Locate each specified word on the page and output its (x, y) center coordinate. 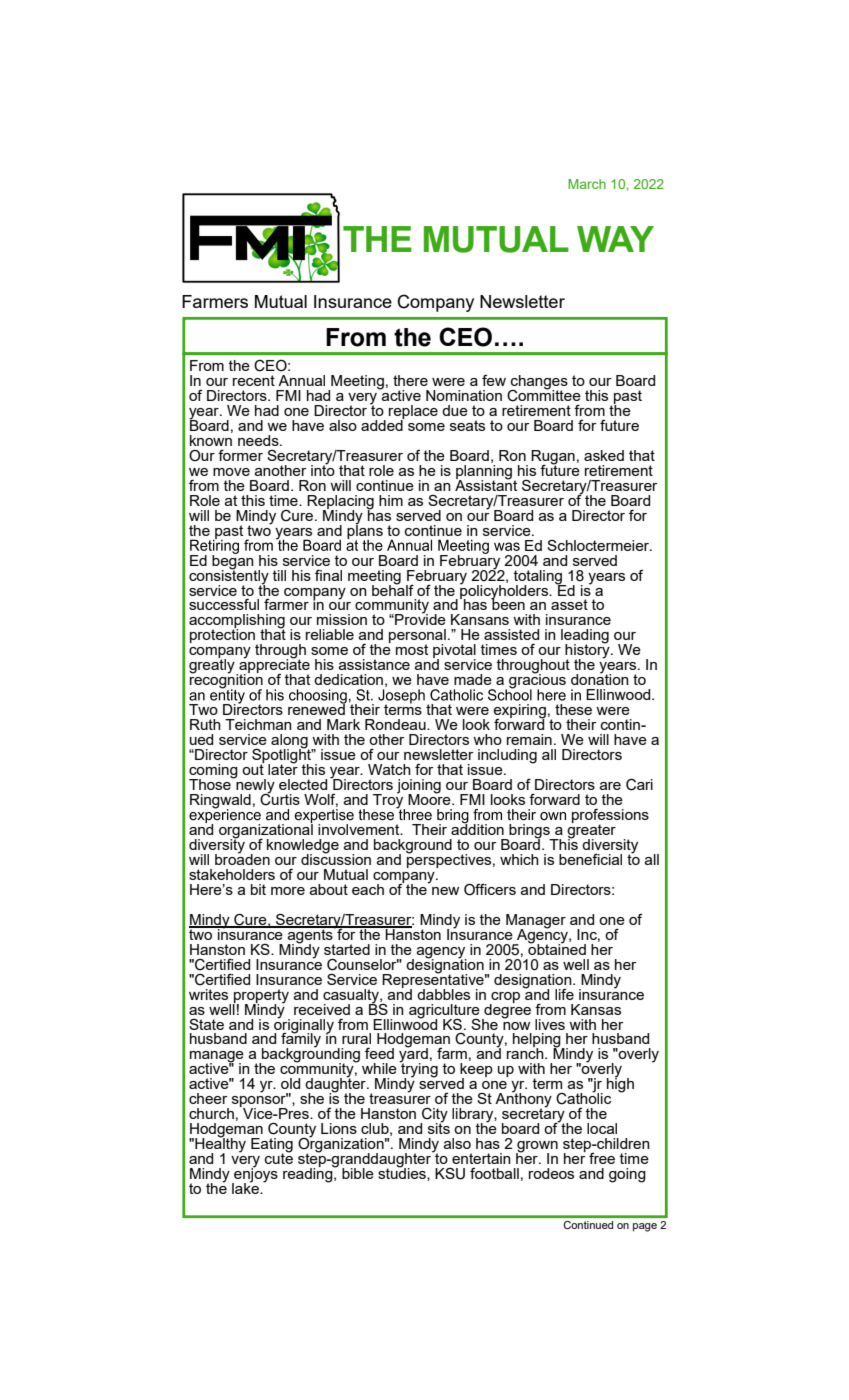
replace (413, 413)
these (573, 709)
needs (259, 440)
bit (258, 889)
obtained (557, 948)
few (494, 380)
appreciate (273, 666)
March (587, 184)
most (412, 649)
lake (246, 1187)
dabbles (443, 994)
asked (604, 455)
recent (254, 380)
